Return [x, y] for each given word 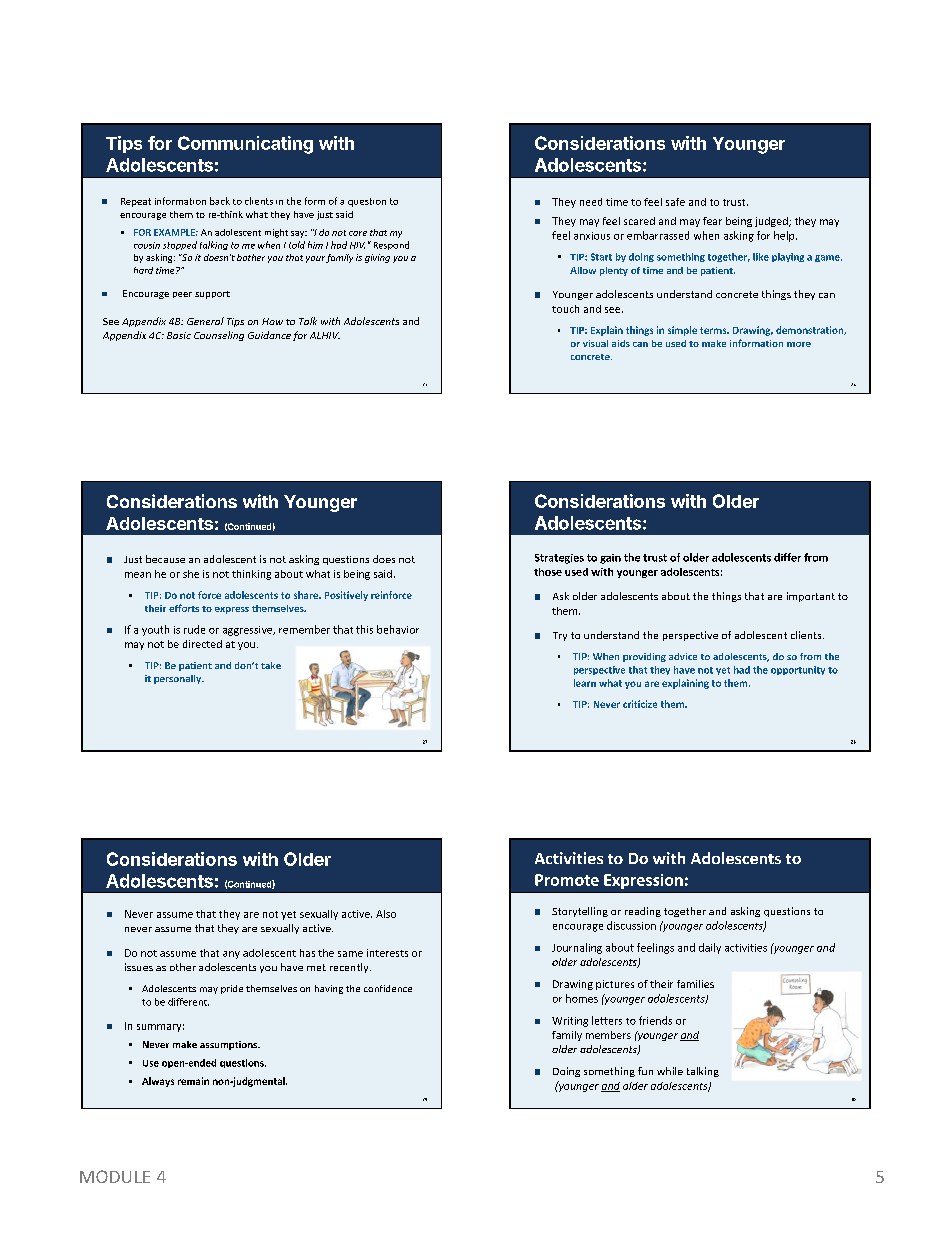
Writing [570, 1022]
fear [712, 221]
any [231, 955]
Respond [391, 245]
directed [202, 644]
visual [595, 343]
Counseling [219, 336]
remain [193, 1081]
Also [386, 914]
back [220, 201]
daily [710, 948]
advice [683, 656]
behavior [398, 629]
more [799, 344]
